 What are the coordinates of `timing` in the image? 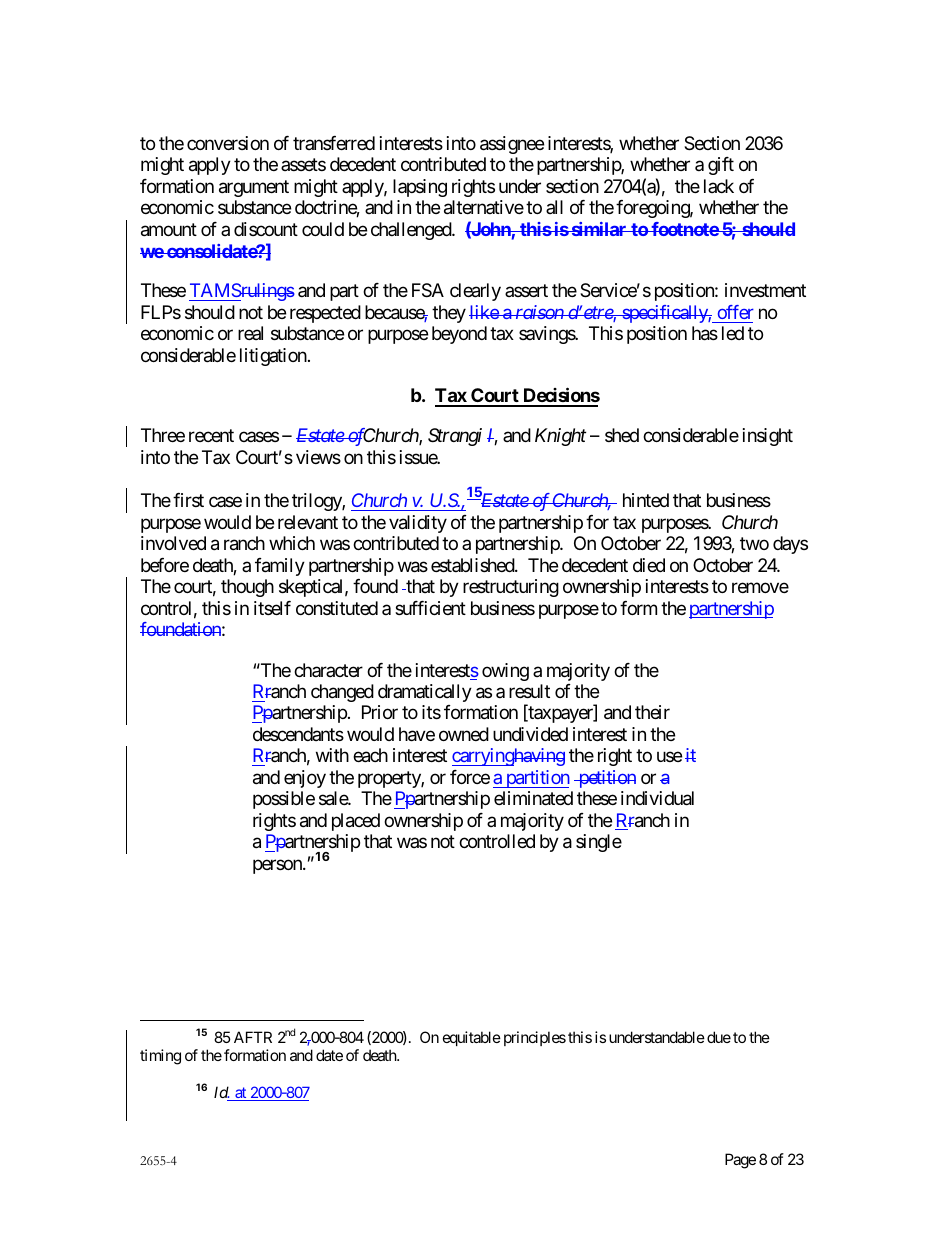 It's located at (160, 1057).
